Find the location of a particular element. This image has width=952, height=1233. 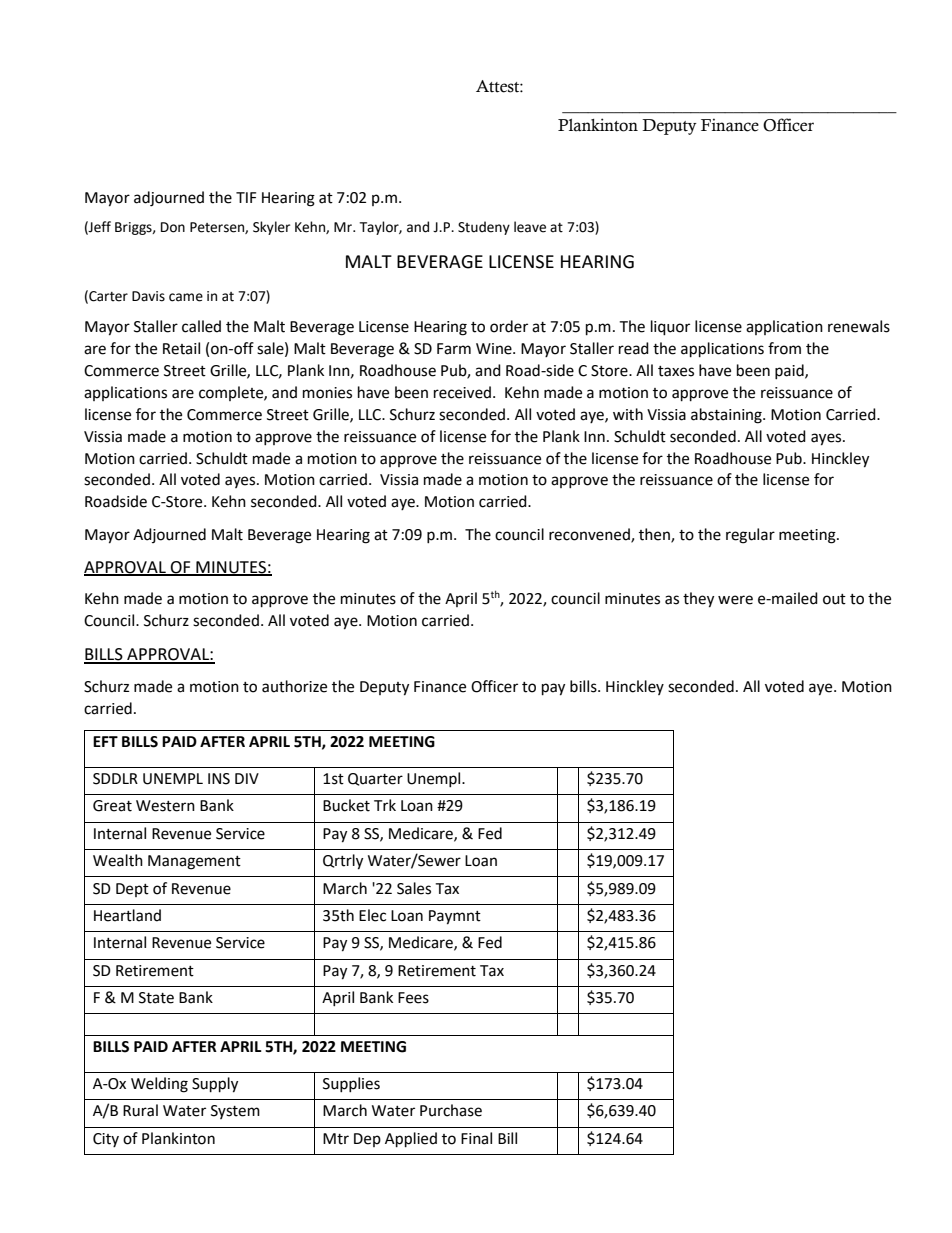

Purchase is located at coordinates (451, 1110).
